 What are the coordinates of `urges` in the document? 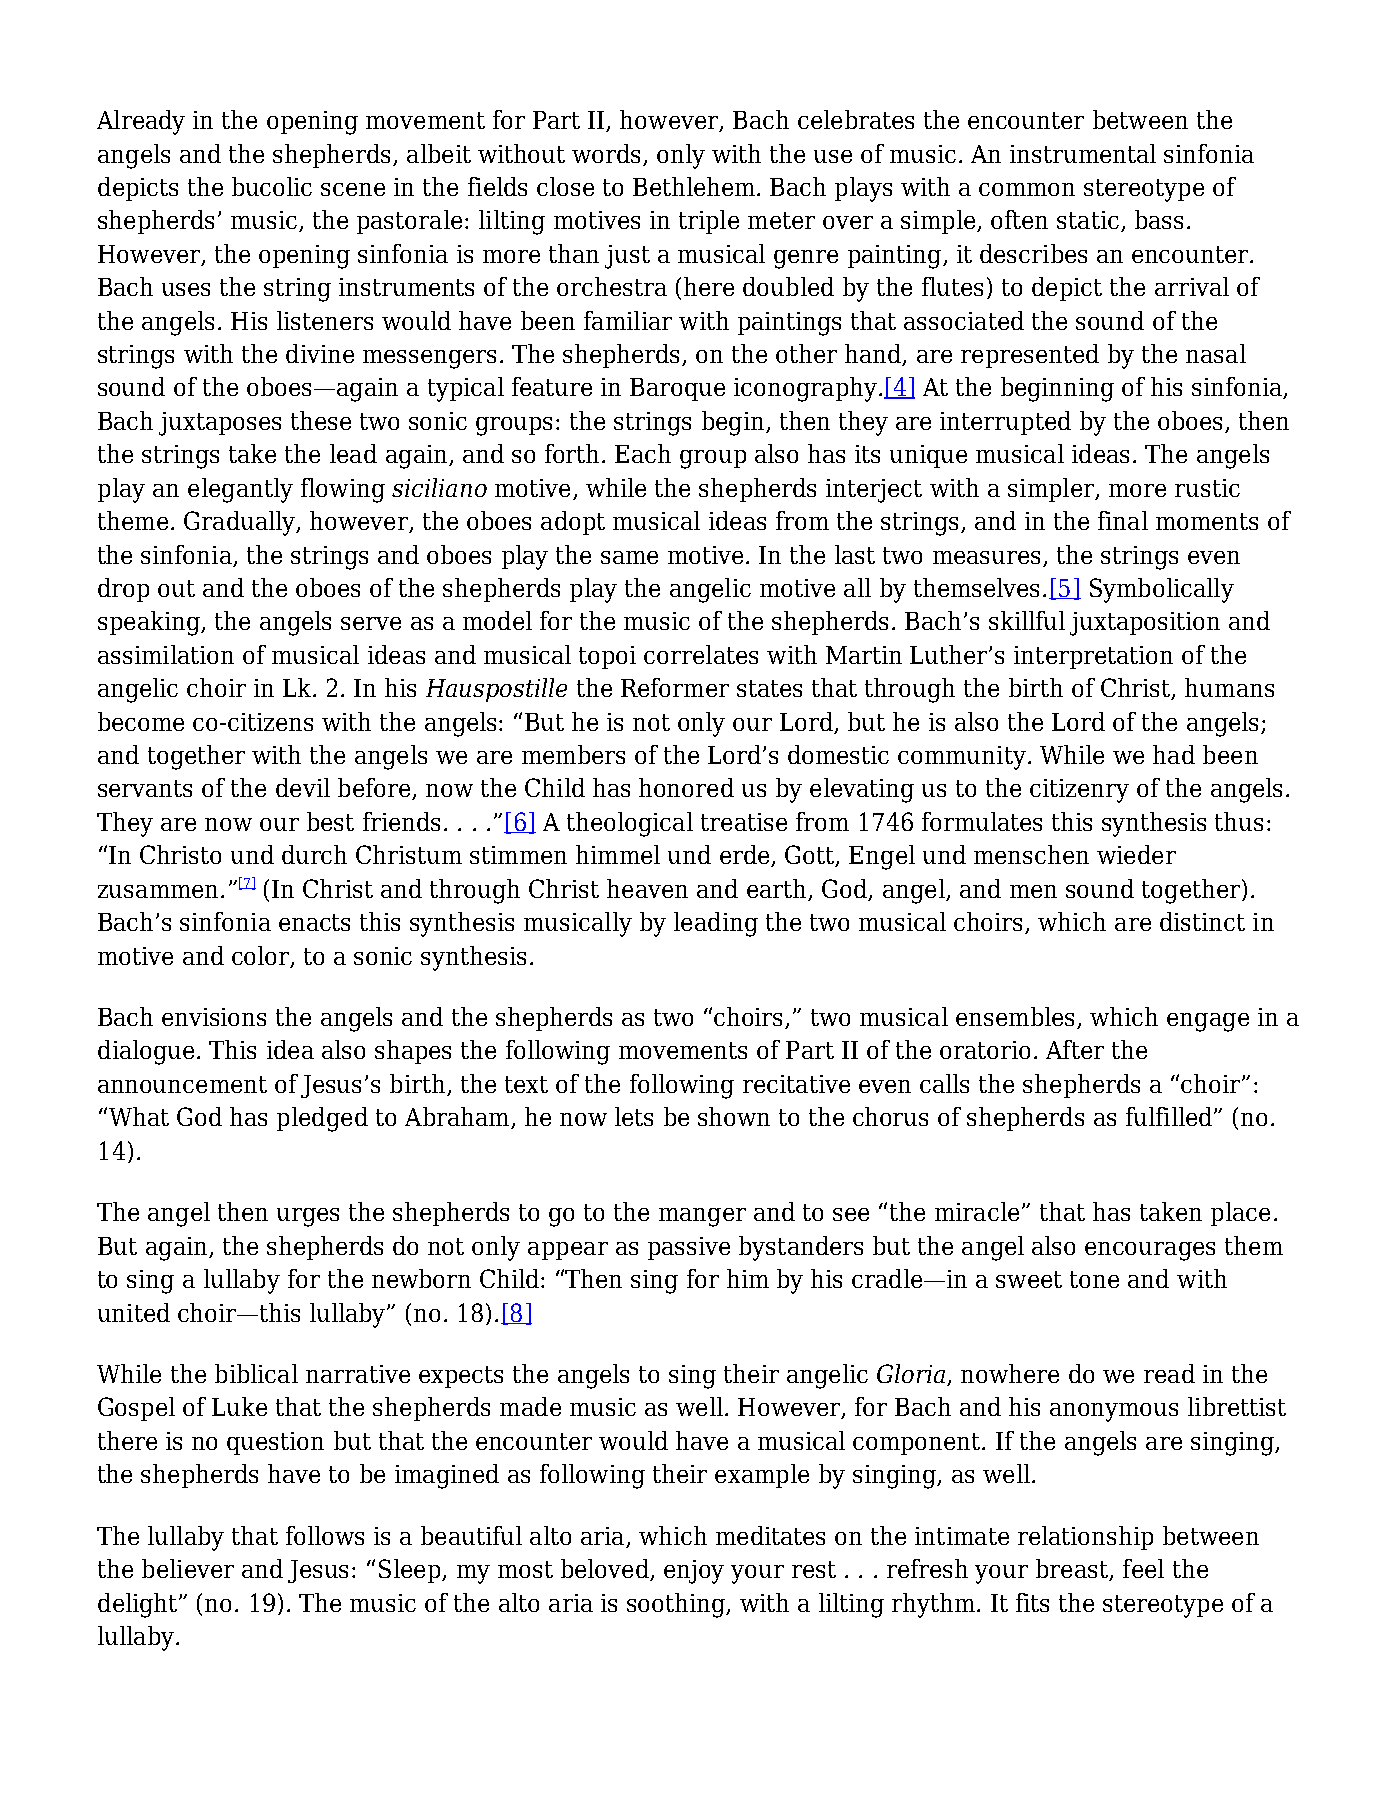 It's located at (308, 1217).
